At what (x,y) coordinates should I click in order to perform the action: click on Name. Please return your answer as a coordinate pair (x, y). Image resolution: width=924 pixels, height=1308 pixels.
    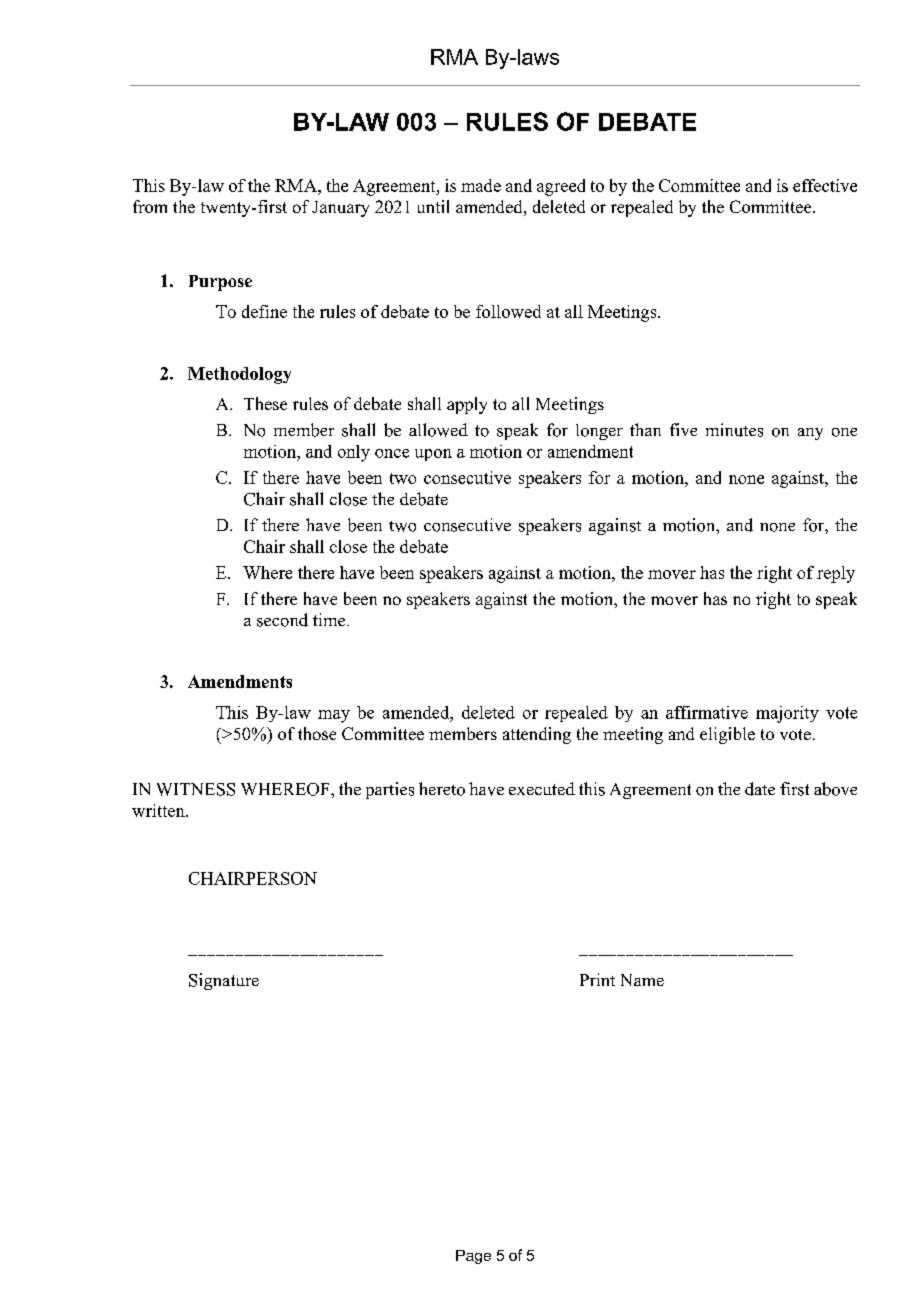
    Looking at the image, I should click on (642, 980).
